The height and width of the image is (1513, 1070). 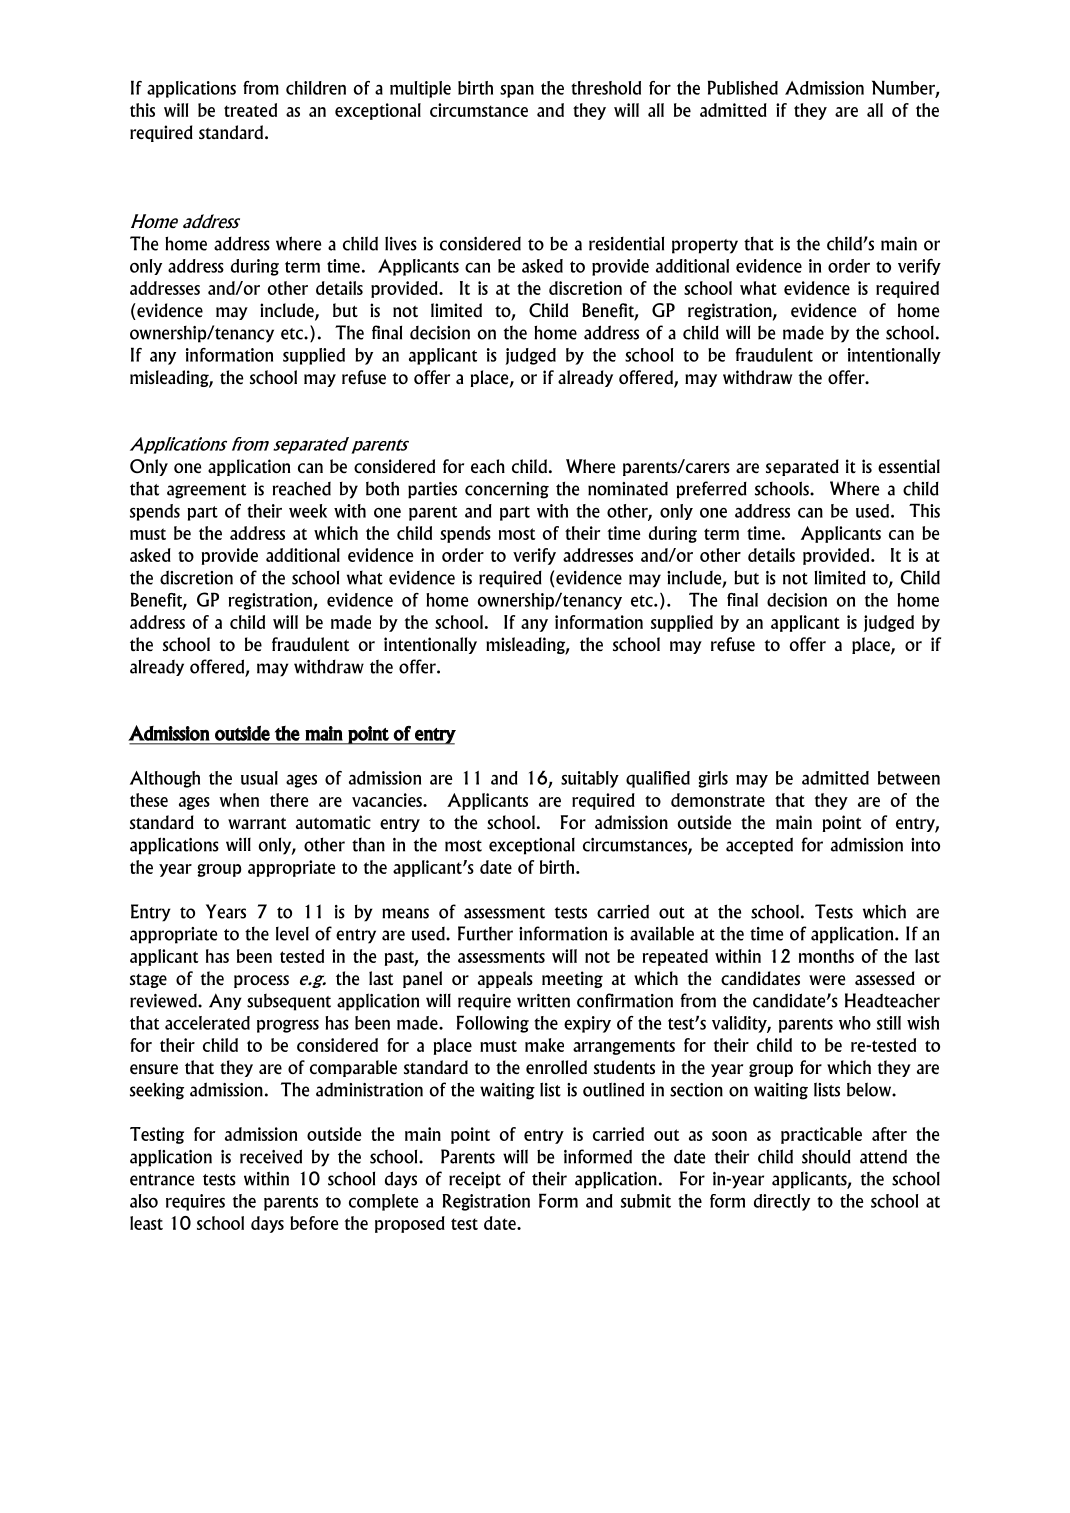 What do you see at coordinates (826, 956) in the image?
I see `months` at bounding box center [826, 956].
